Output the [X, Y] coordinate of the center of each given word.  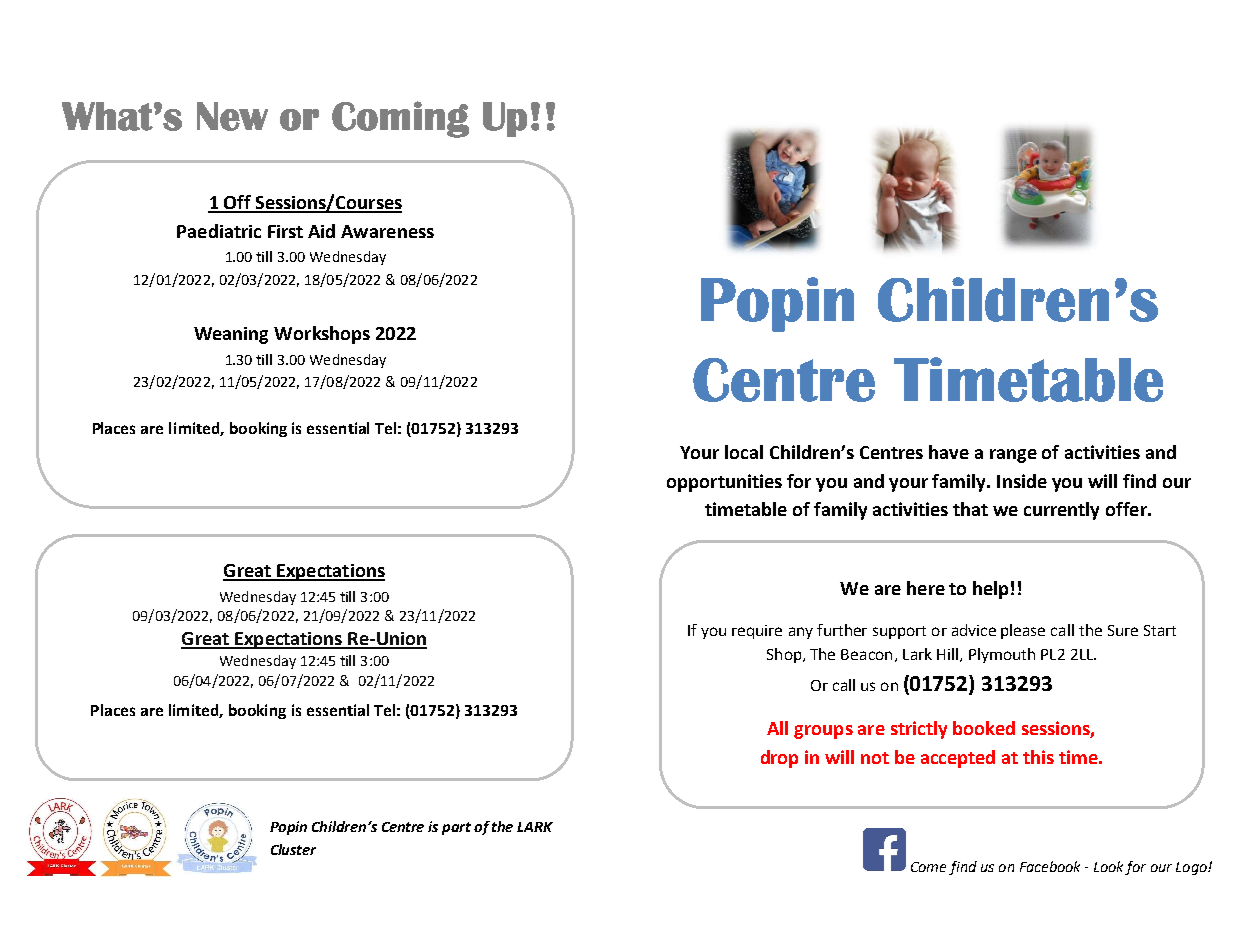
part [456, 828]
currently [1061, 511]
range [1013, 456]
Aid [321, 231]
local [744, 452]
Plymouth [1002, 655]
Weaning [231, 335]
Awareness [387, 231]
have [949, 452]
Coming [400, 119]
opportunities [724, 483]
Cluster [293, 849]
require [757, 632]
